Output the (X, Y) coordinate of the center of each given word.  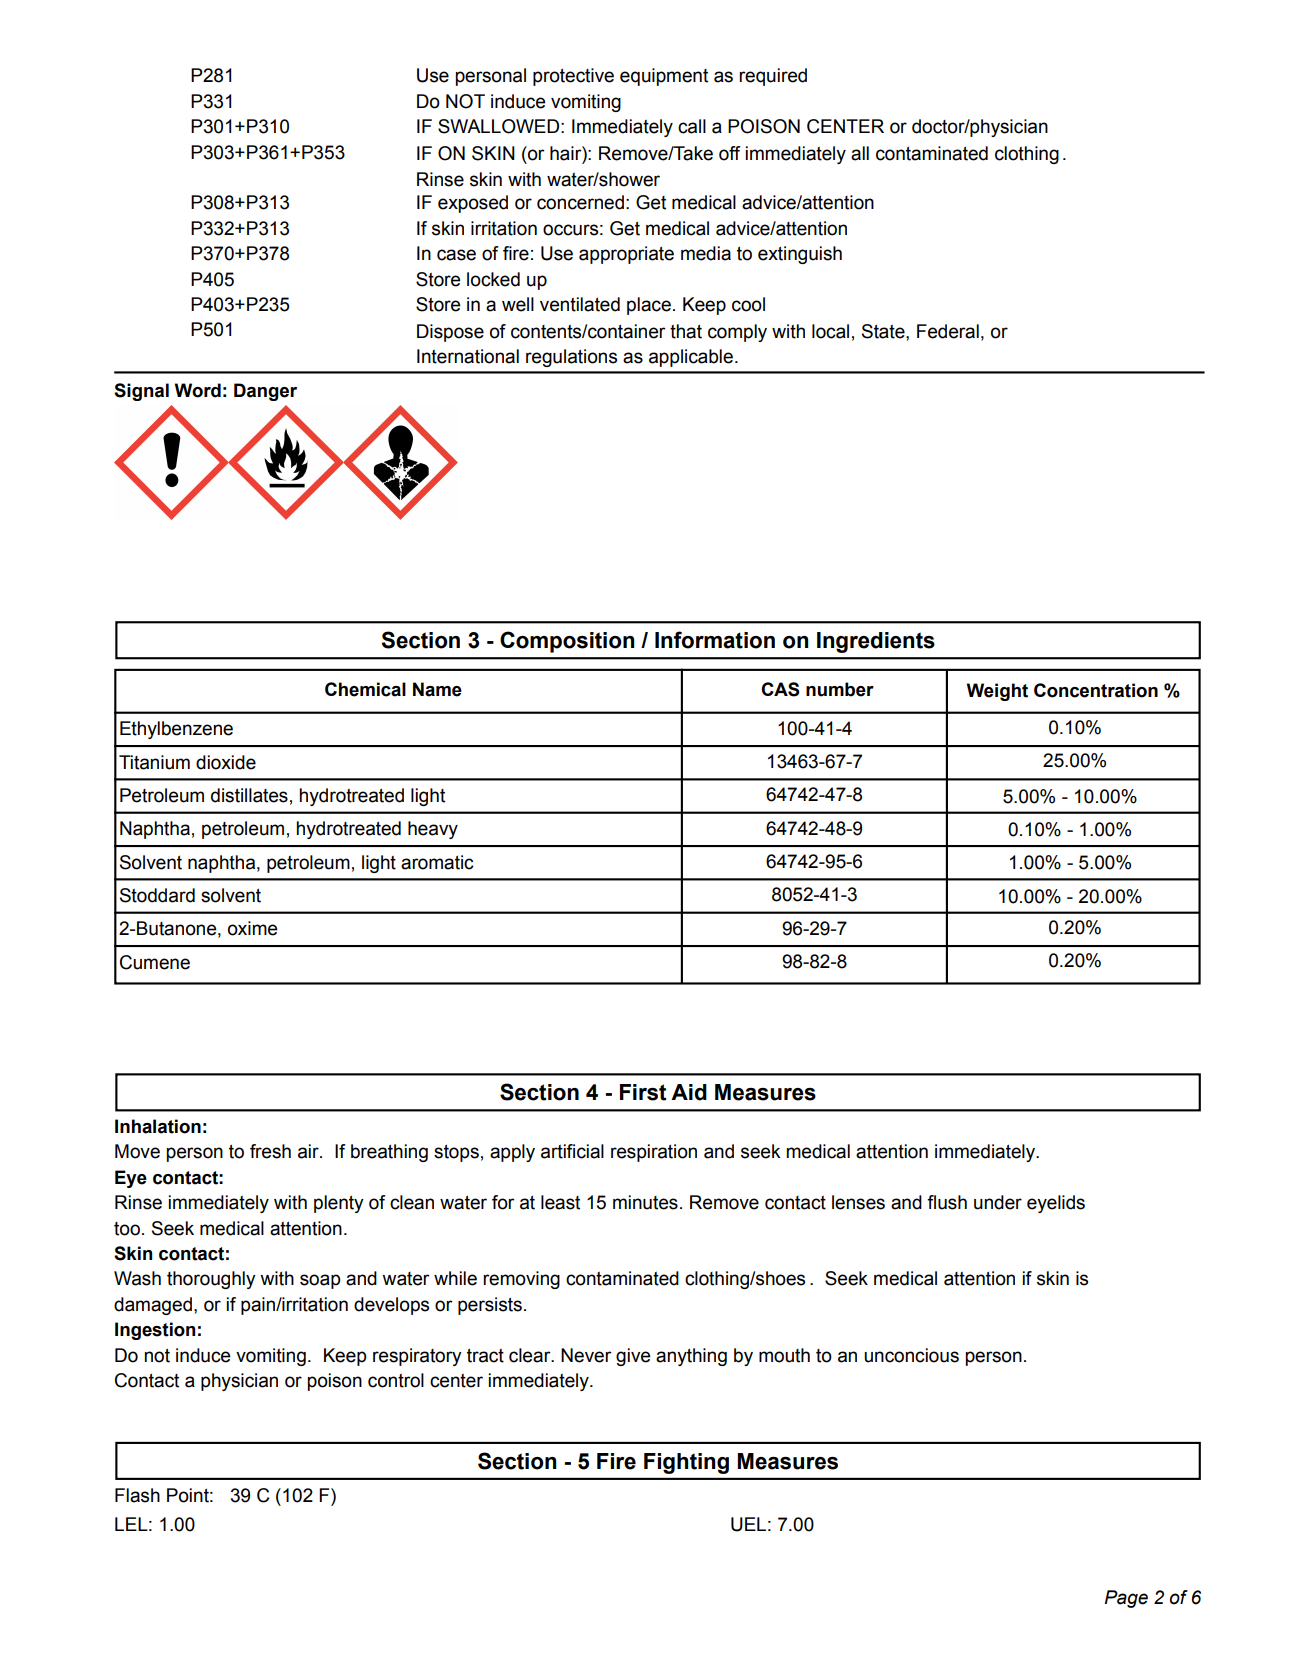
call (692, 126)
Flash (137, 1495)
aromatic (437, 862)
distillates (249, 795)
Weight (997, 692)
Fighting (686, 1463)
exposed (473, 204)
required (773, 77)
